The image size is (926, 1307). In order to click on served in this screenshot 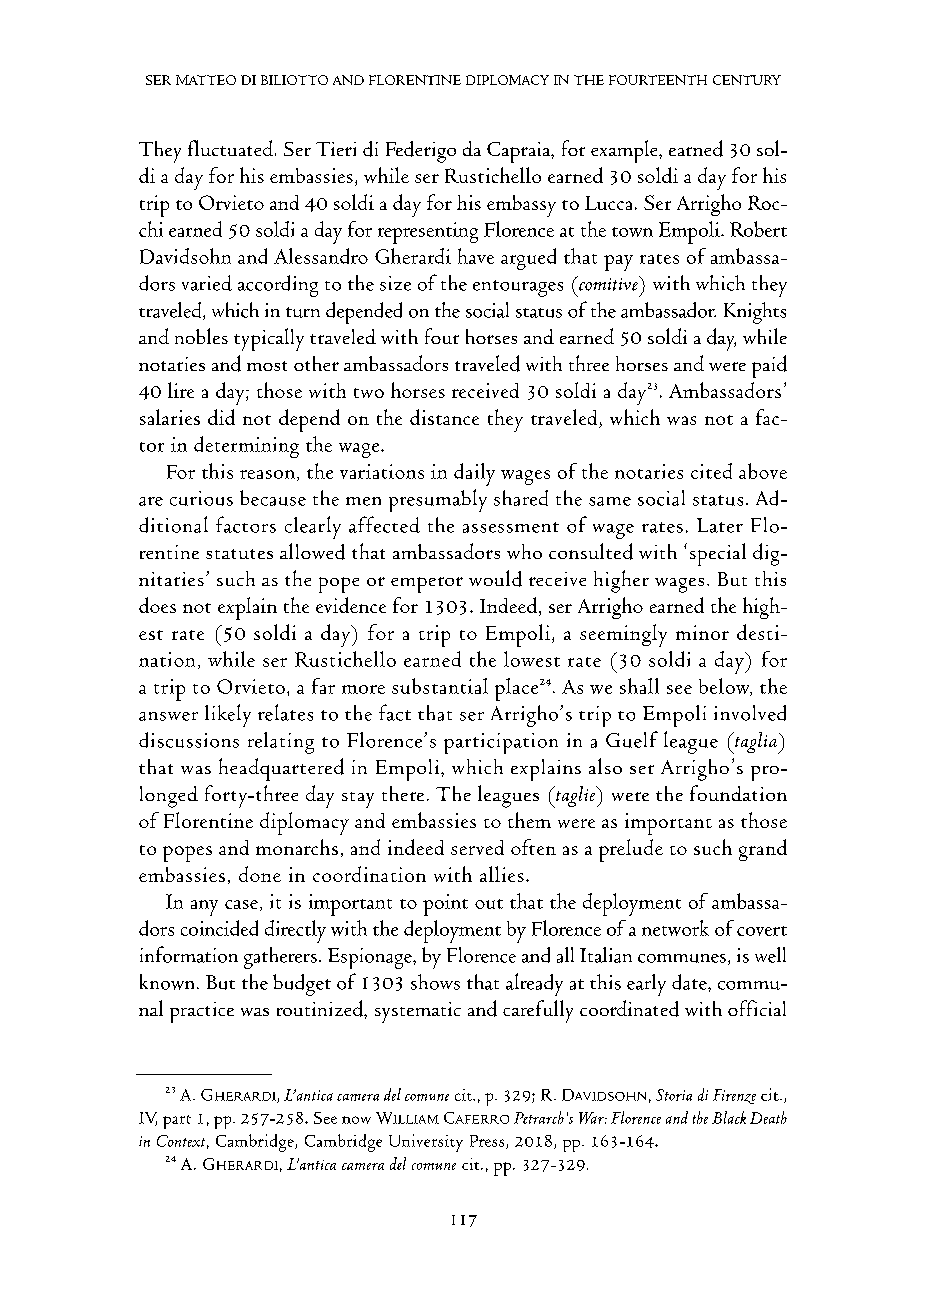, I will do `click(477, 847)`.
